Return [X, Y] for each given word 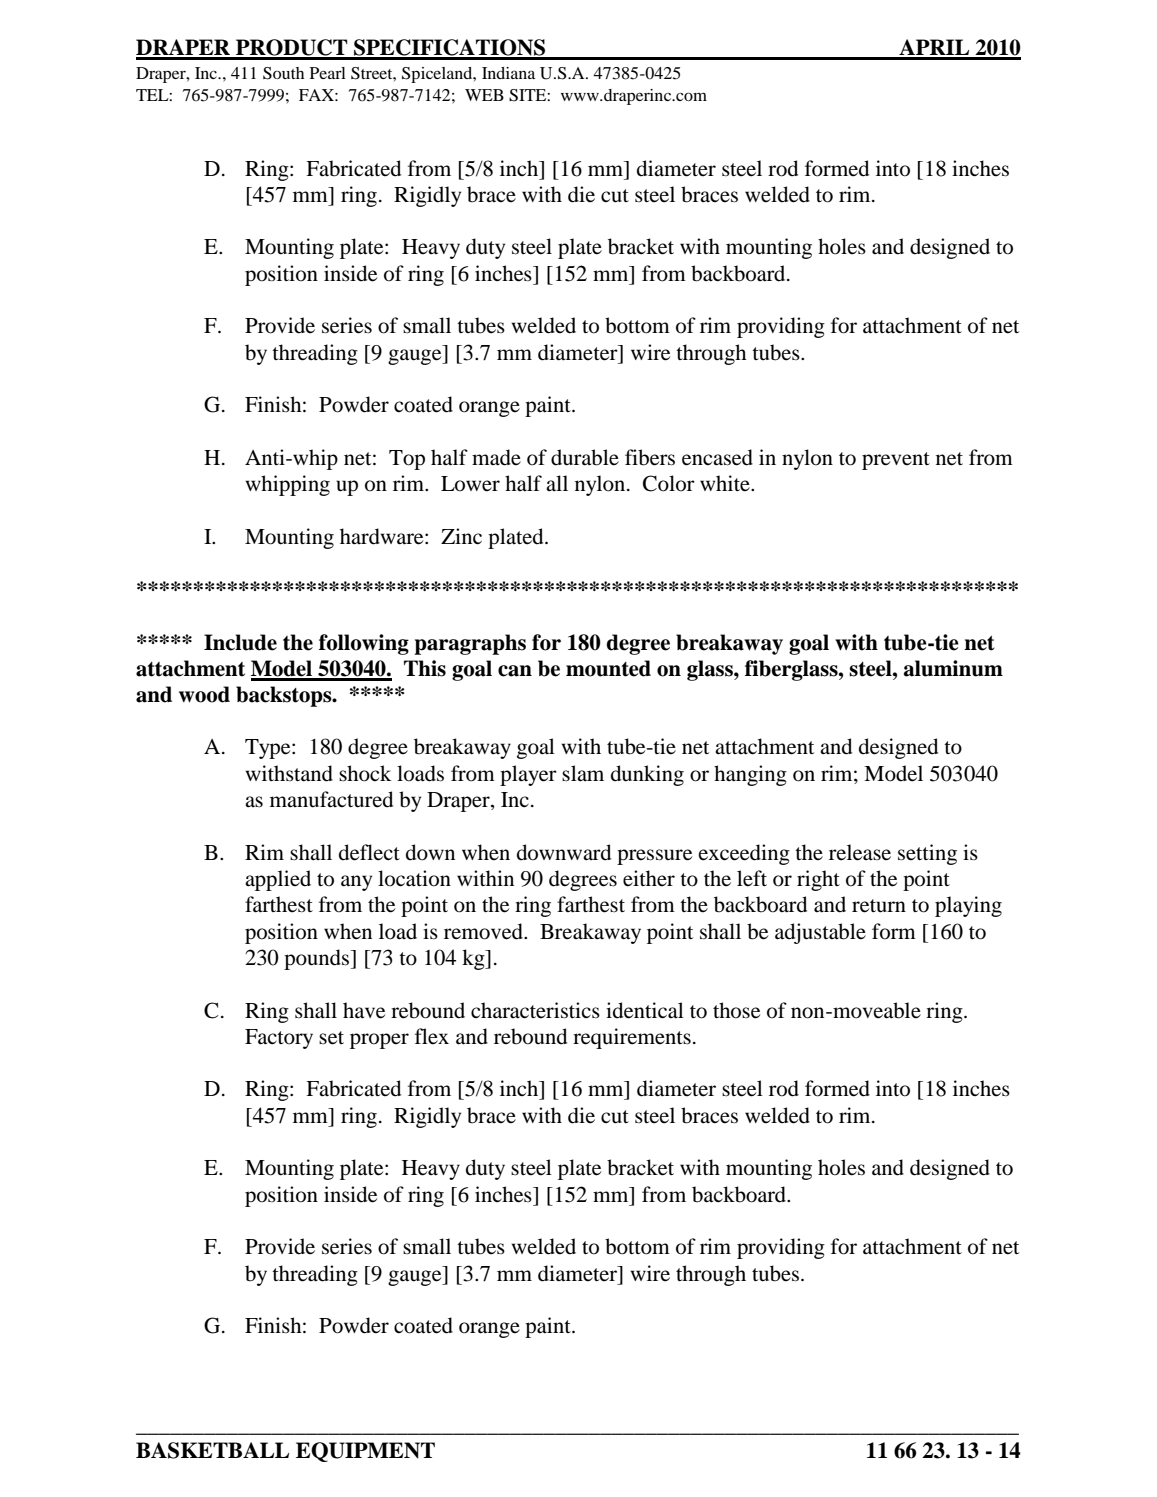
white [726, 483]
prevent [896, 461]
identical [645, 1010]
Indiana [508, 73]
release [860, 852]
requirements [632, 1038]
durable [585, 457]
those [736, 1010]
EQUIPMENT [365, 1452]
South [283, 73]
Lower [470, 484]
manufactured [331, 799]
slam [583, 773]
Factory [279, 1039]
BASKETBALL [212, 1450]
